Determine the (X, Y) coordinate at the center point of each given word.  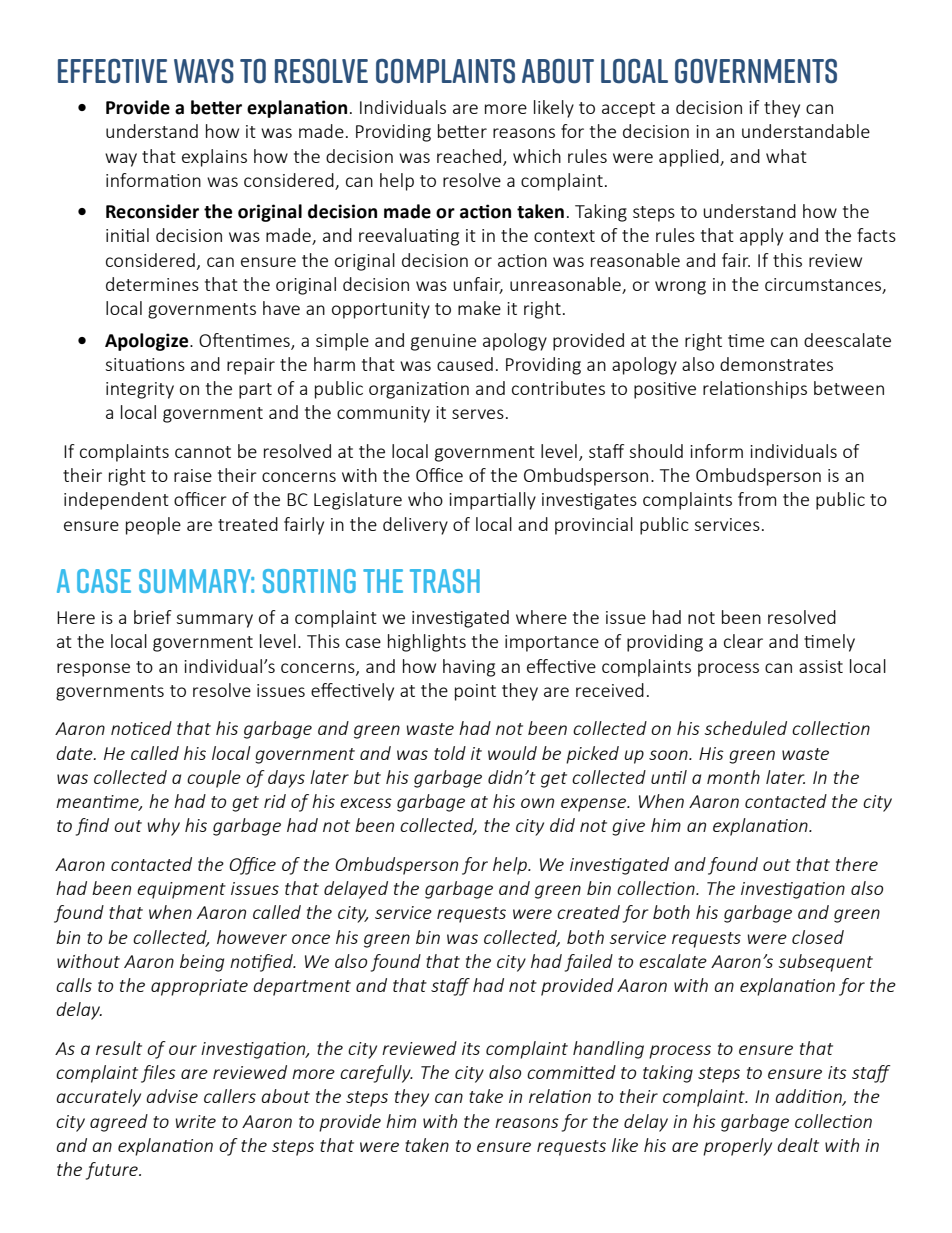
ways (204, 71)
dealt (798, 1145)
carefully (376, 1074)
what (786, 156)
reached (470, 157)
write (196, 1121)
